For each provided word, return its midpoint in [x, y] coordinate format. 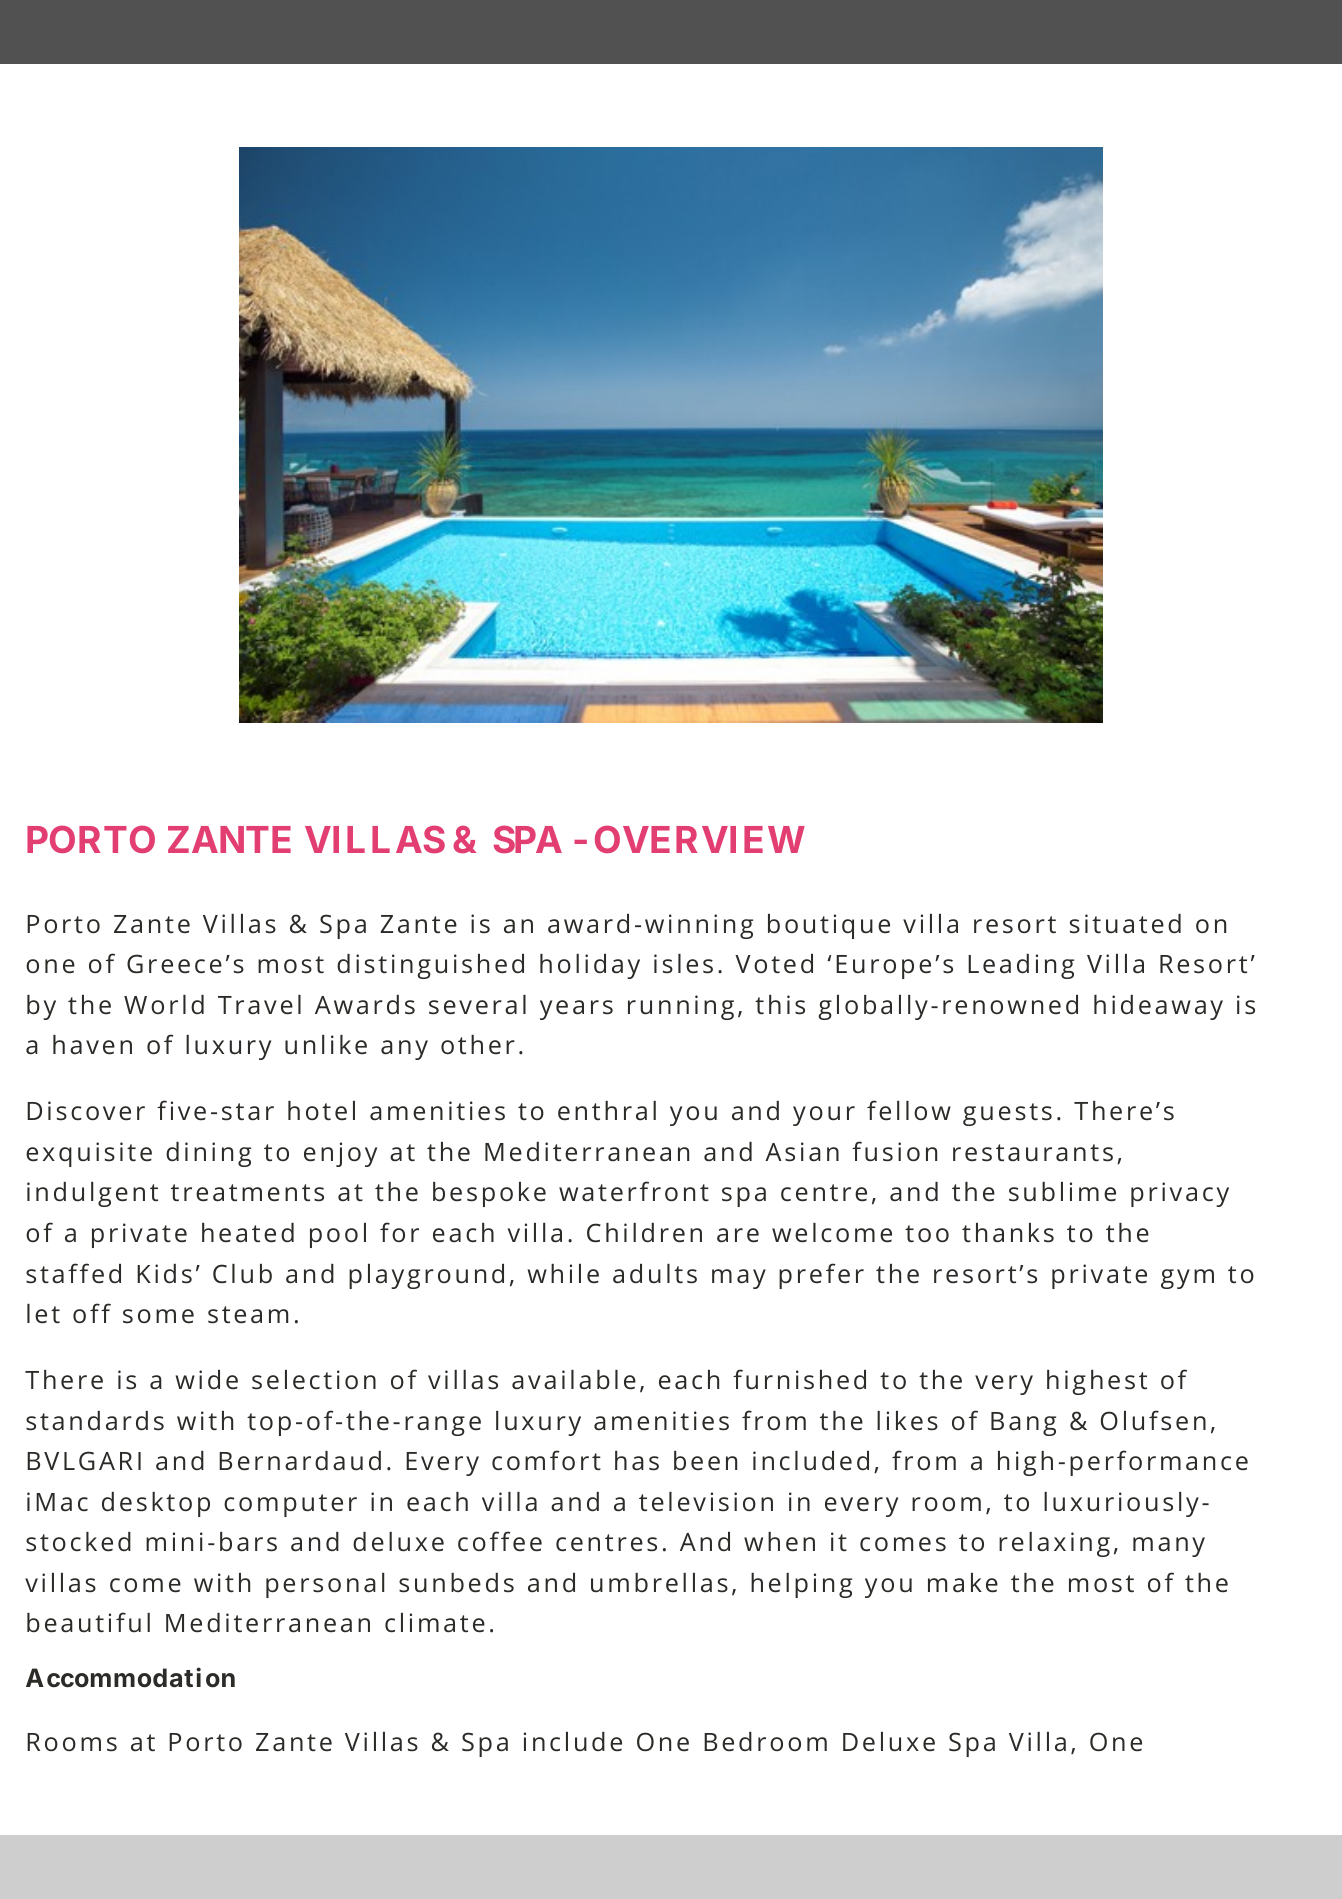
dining [208, 1154]
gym [1187, 1279]
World [164, 1004]
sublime [1062, 1192]
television [706, 1502]
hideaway [1158, 1007]
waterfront [634, 1191]
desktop [156, 1504]
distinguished [430, 966]
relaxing [1054, 1544]
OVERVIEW [700, 839]
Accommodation [130, 1678]
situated [1125, 924]
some [158, 1316]
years [576, 1010]
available [574, 1380]
